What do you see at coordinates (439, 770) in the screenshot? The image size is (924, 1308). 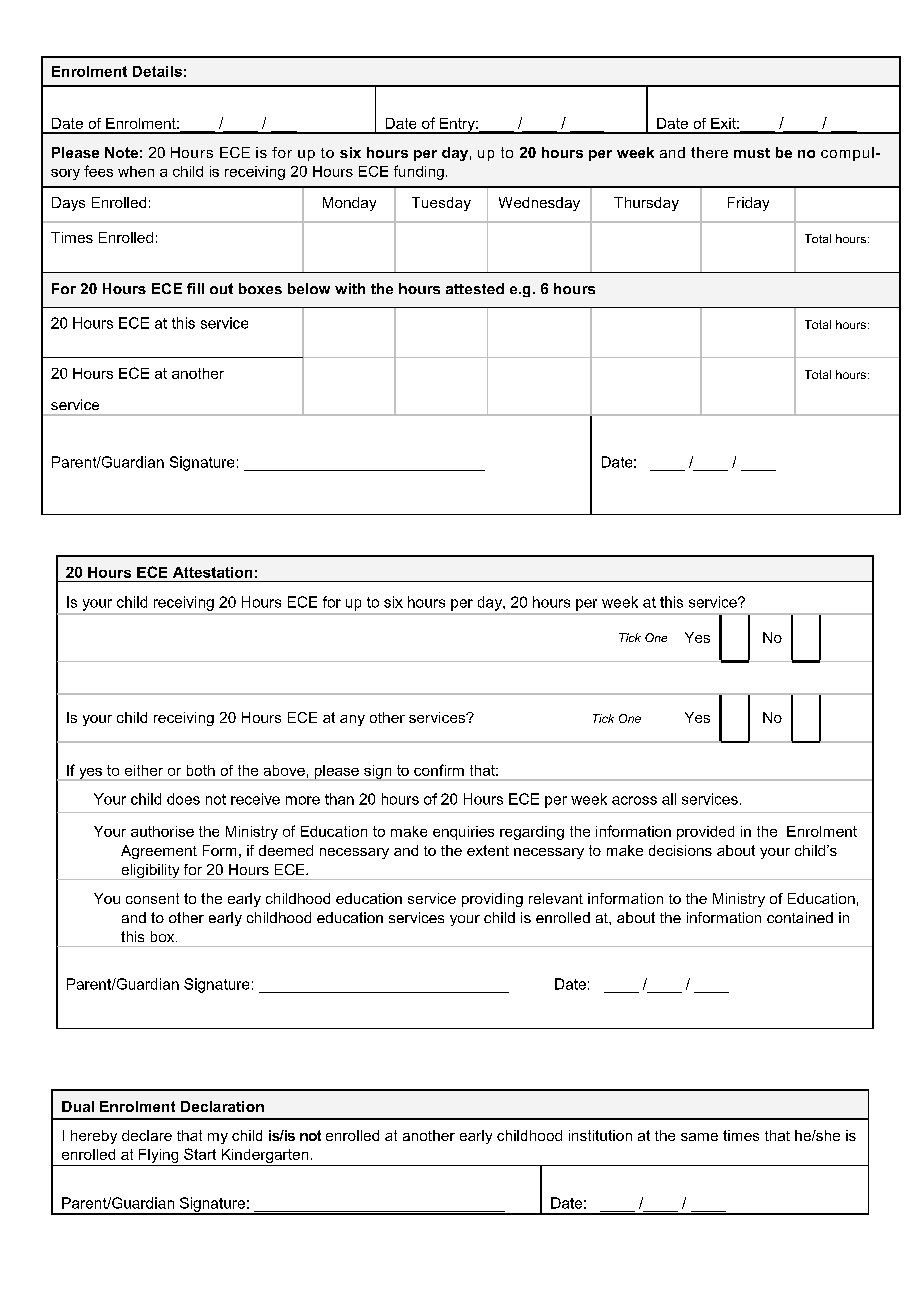 I see `confirm` at bounding box center [439, 770].
